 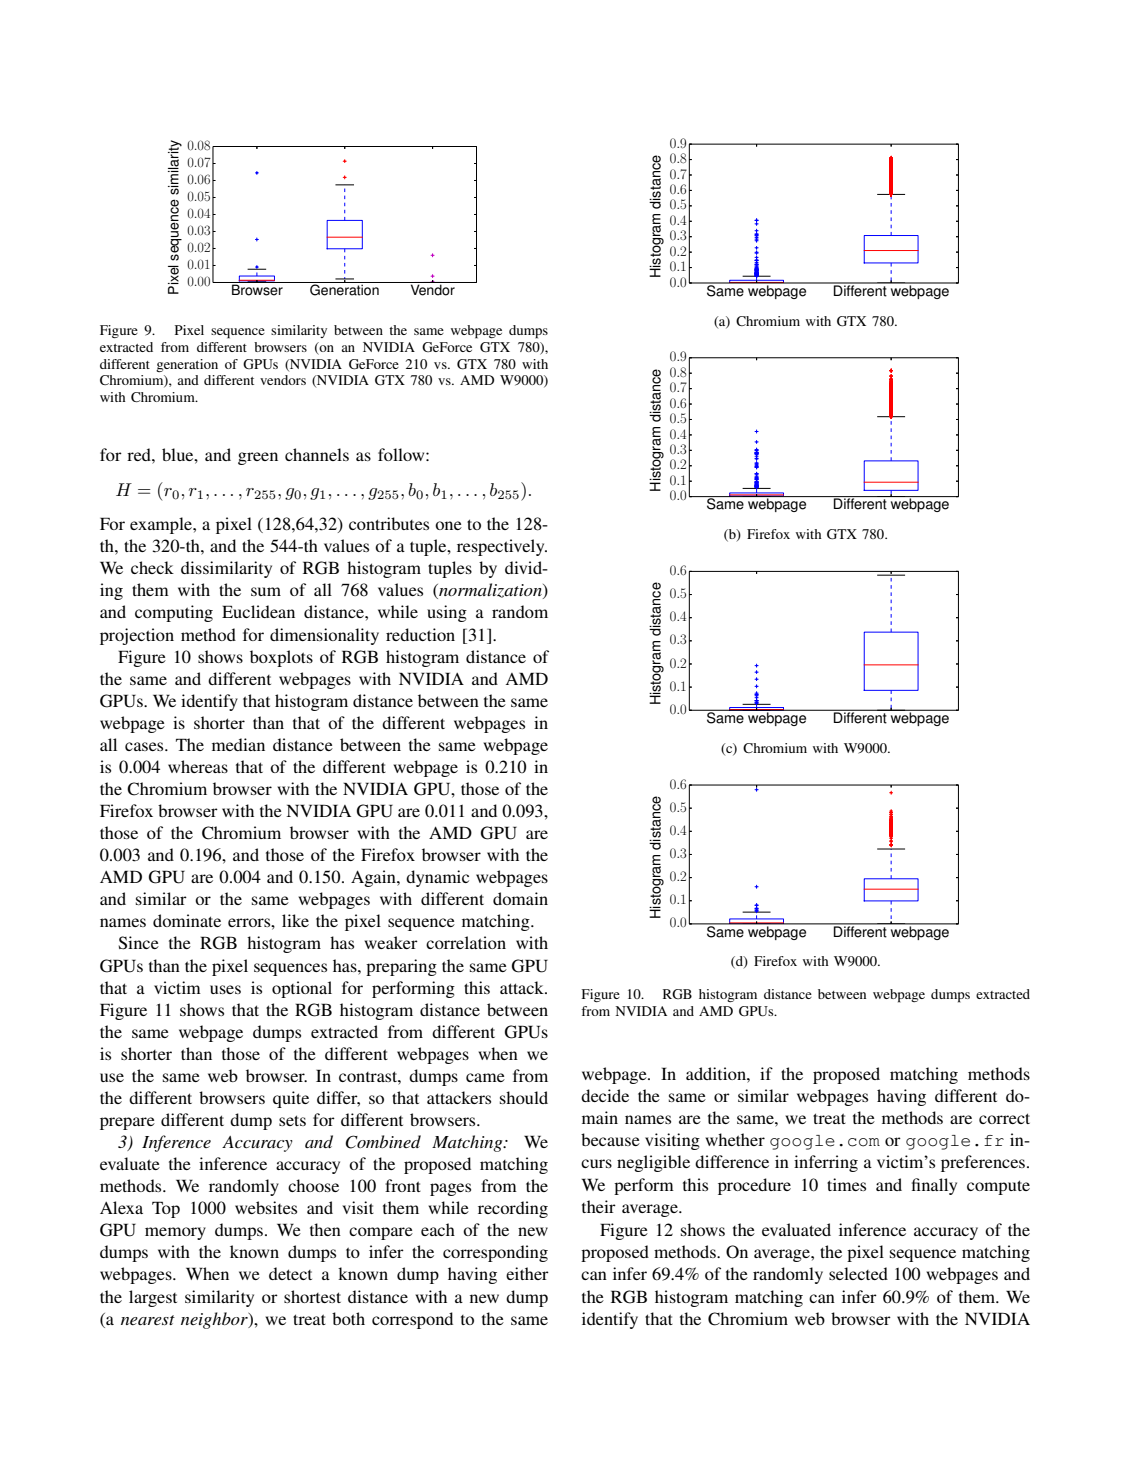 What do you see at coordinates (485, 1077) in the screenshot?
I see `came` at bounding box center [485, 1077].
